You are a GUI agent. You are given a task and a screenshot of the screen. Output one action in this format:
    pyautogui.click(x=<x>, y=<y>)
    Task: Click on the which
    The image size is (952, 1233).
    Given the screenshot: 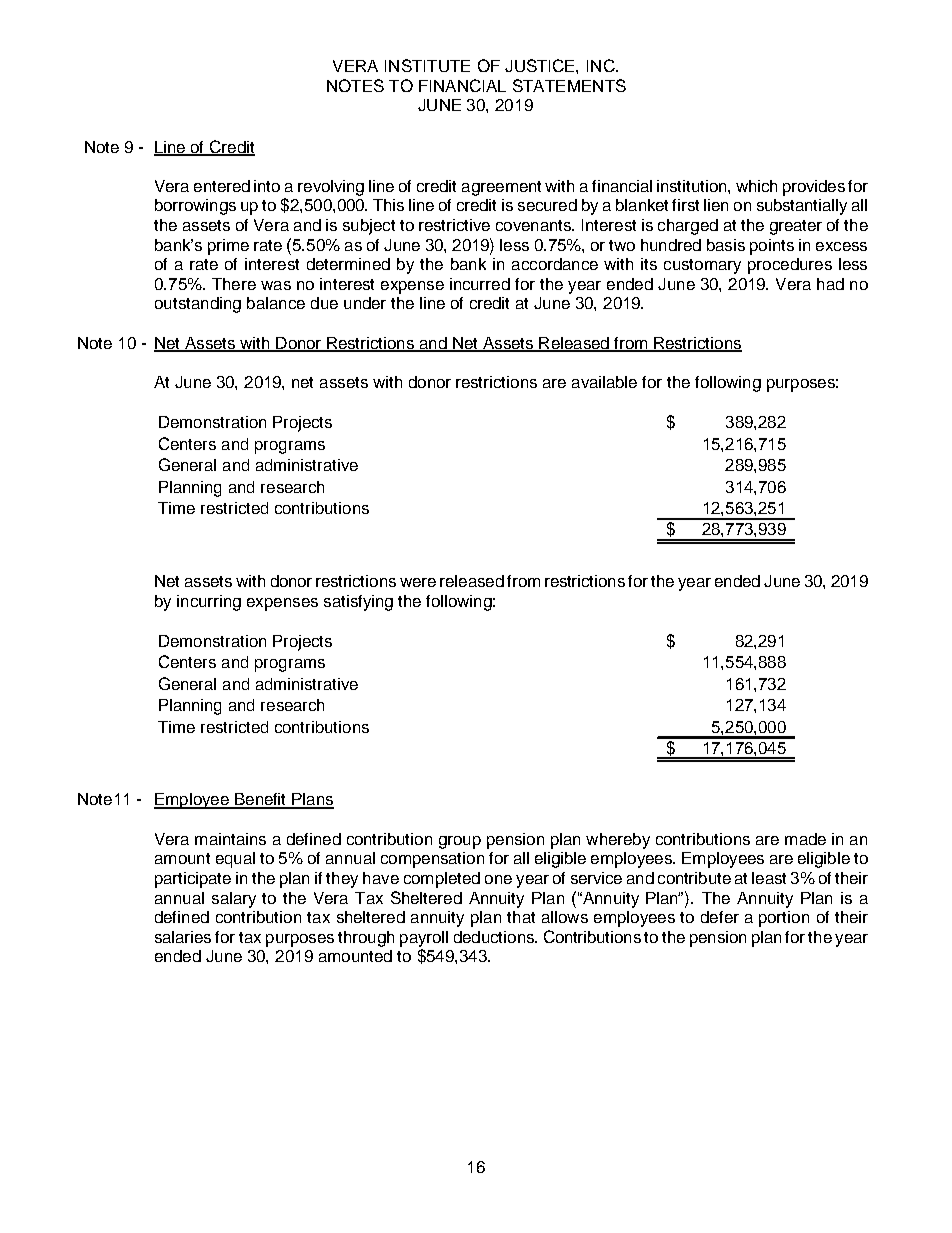 What is the action you would take?
    pyautogui.click(x=756, y=186)
